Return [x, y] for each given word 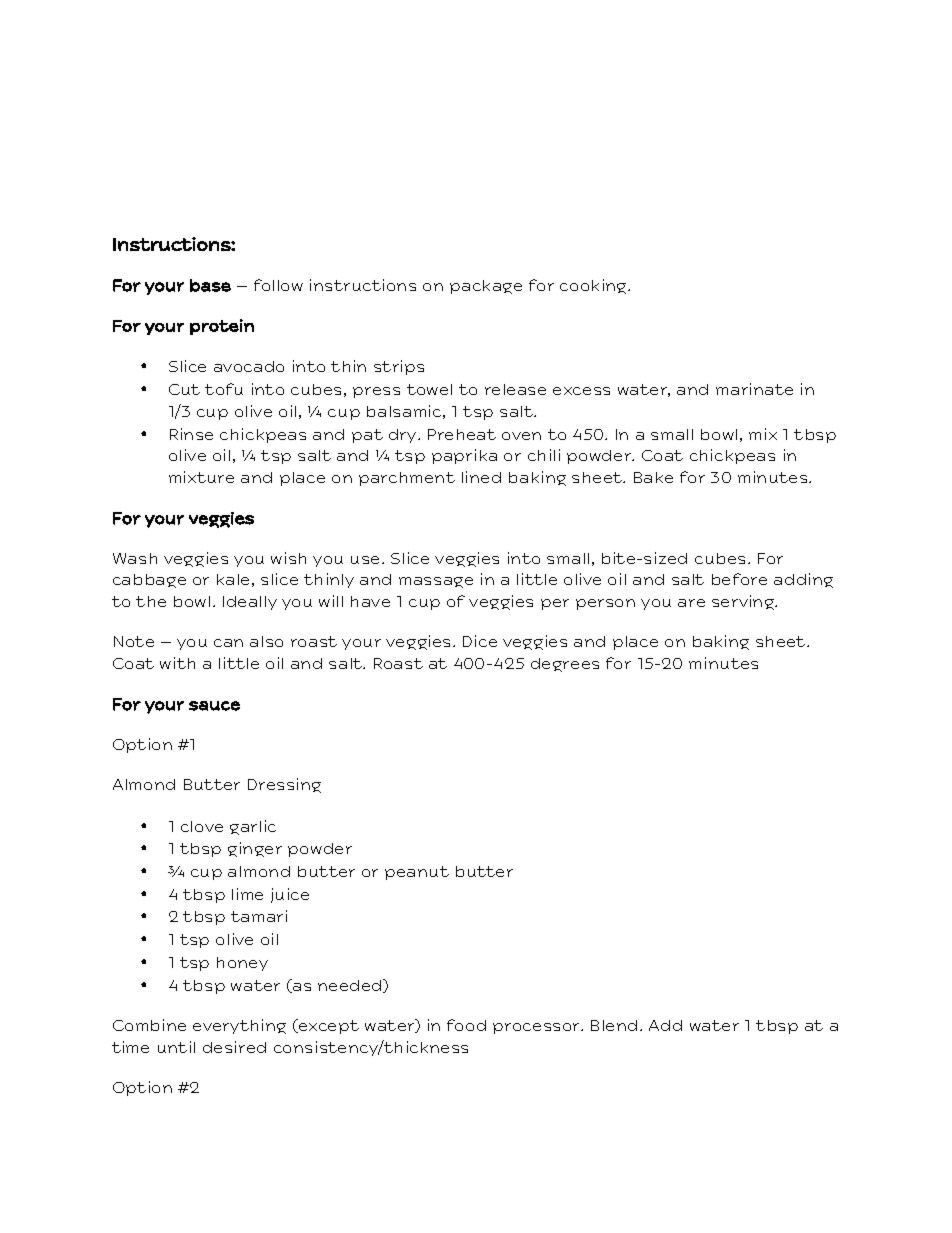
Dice [480, 641]
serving [744, 602]
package [486, 287]
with [177, 663]
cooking [594, 286]
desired [234, 1047]
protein [222, 327]
